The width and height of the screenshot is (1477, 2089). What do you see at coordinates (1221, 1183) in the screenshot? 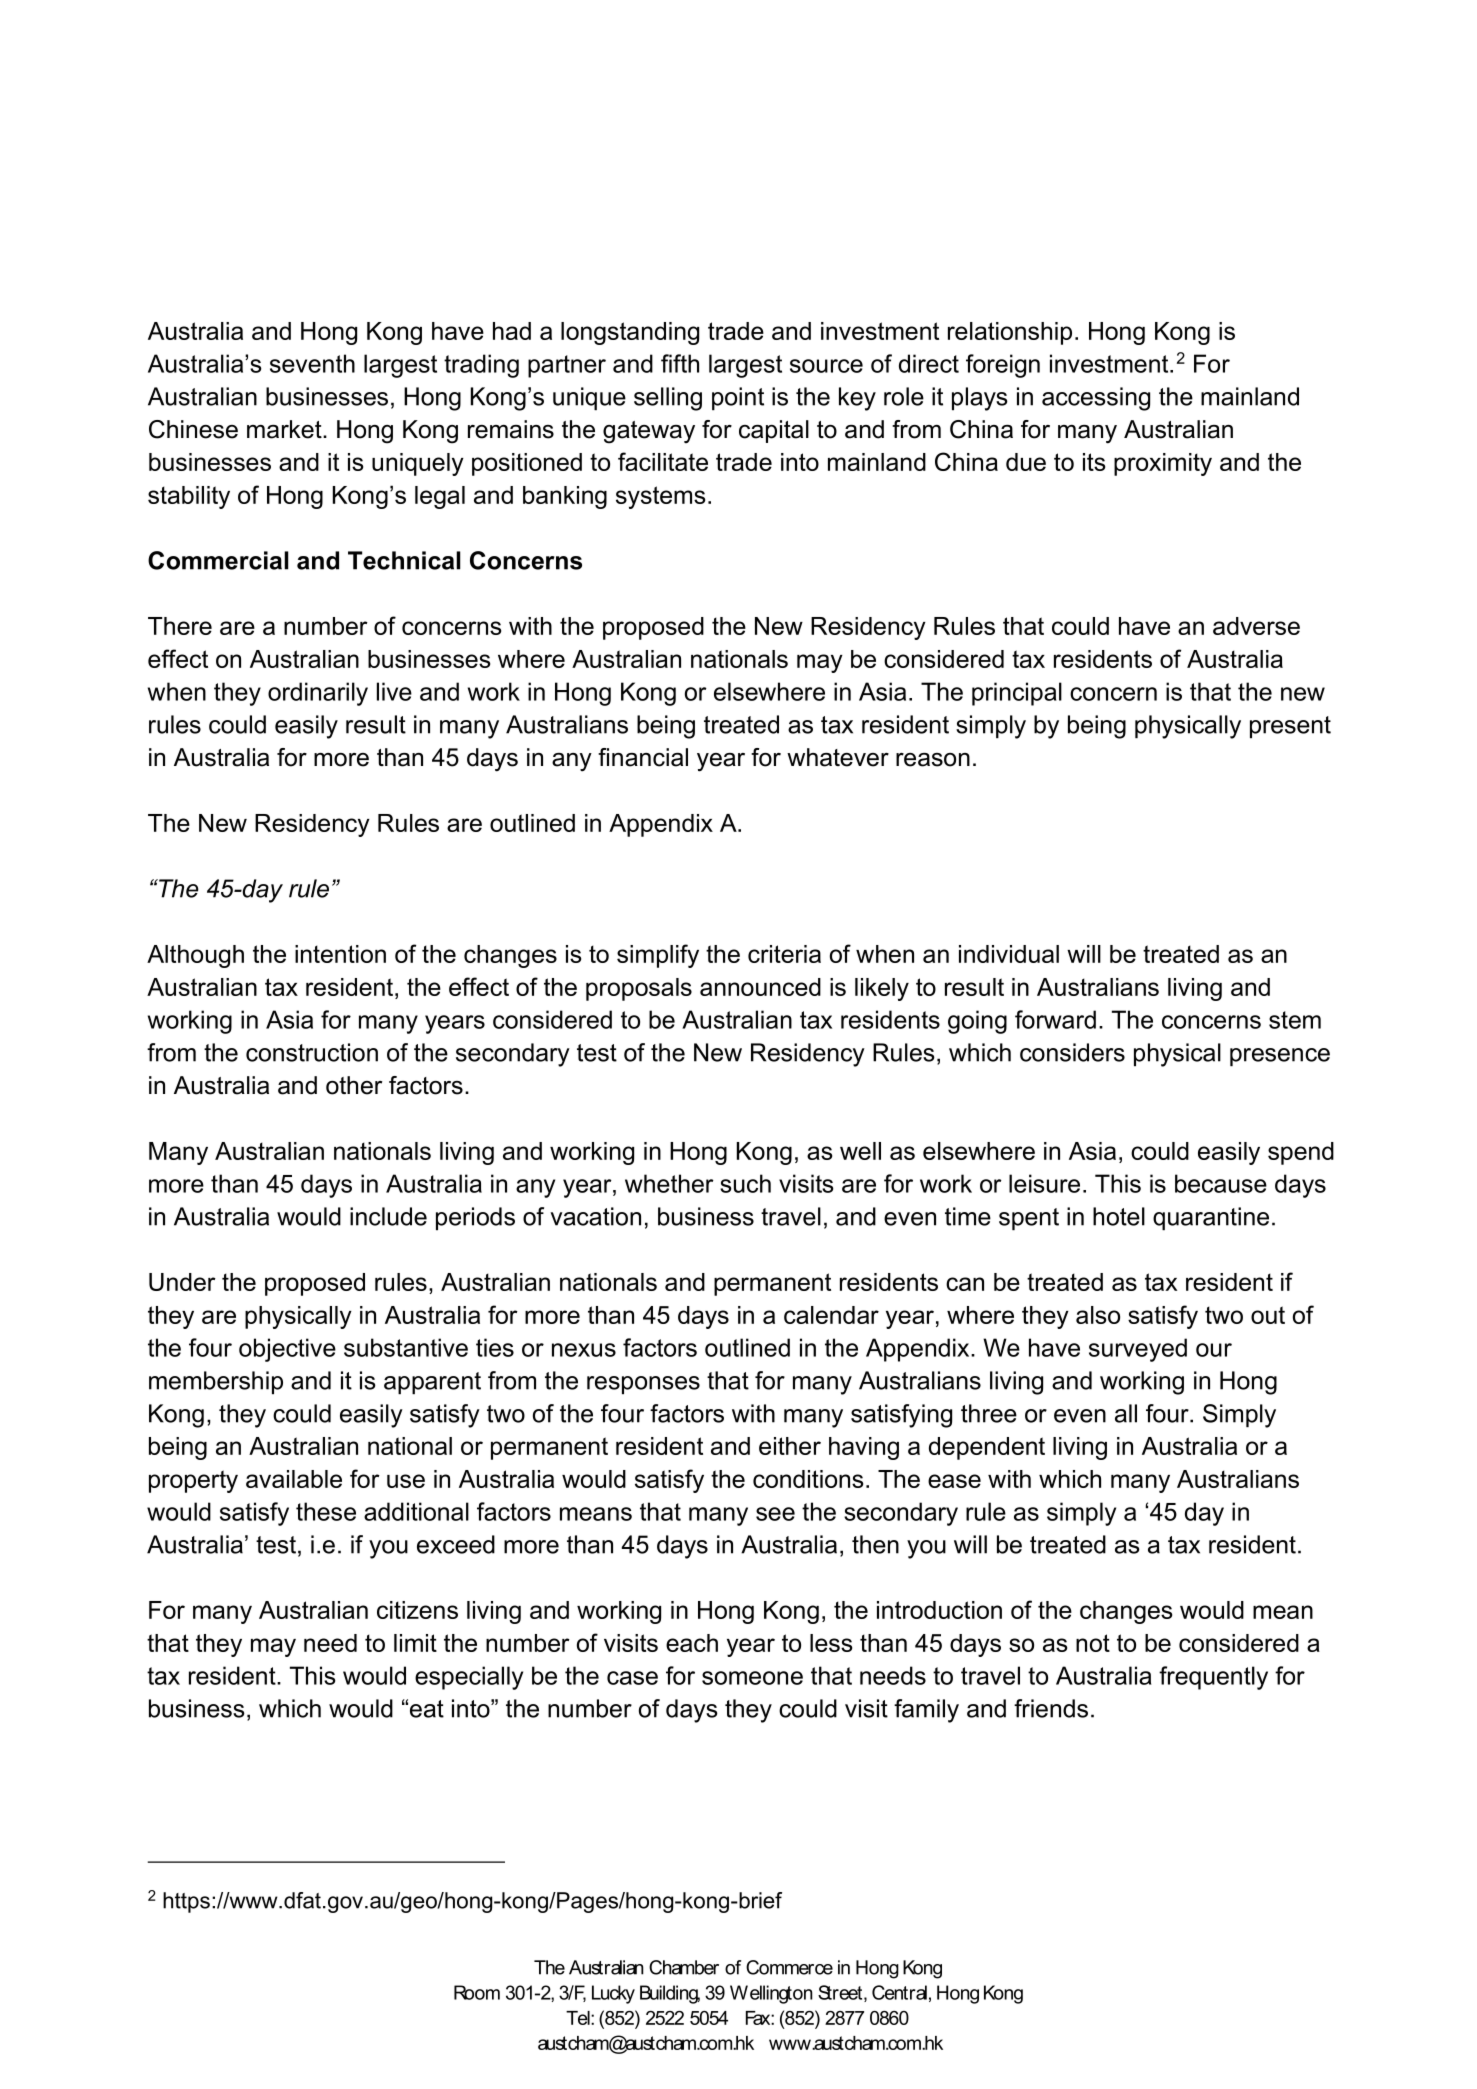
I see `because` at bounding box center [1221, 1183].
